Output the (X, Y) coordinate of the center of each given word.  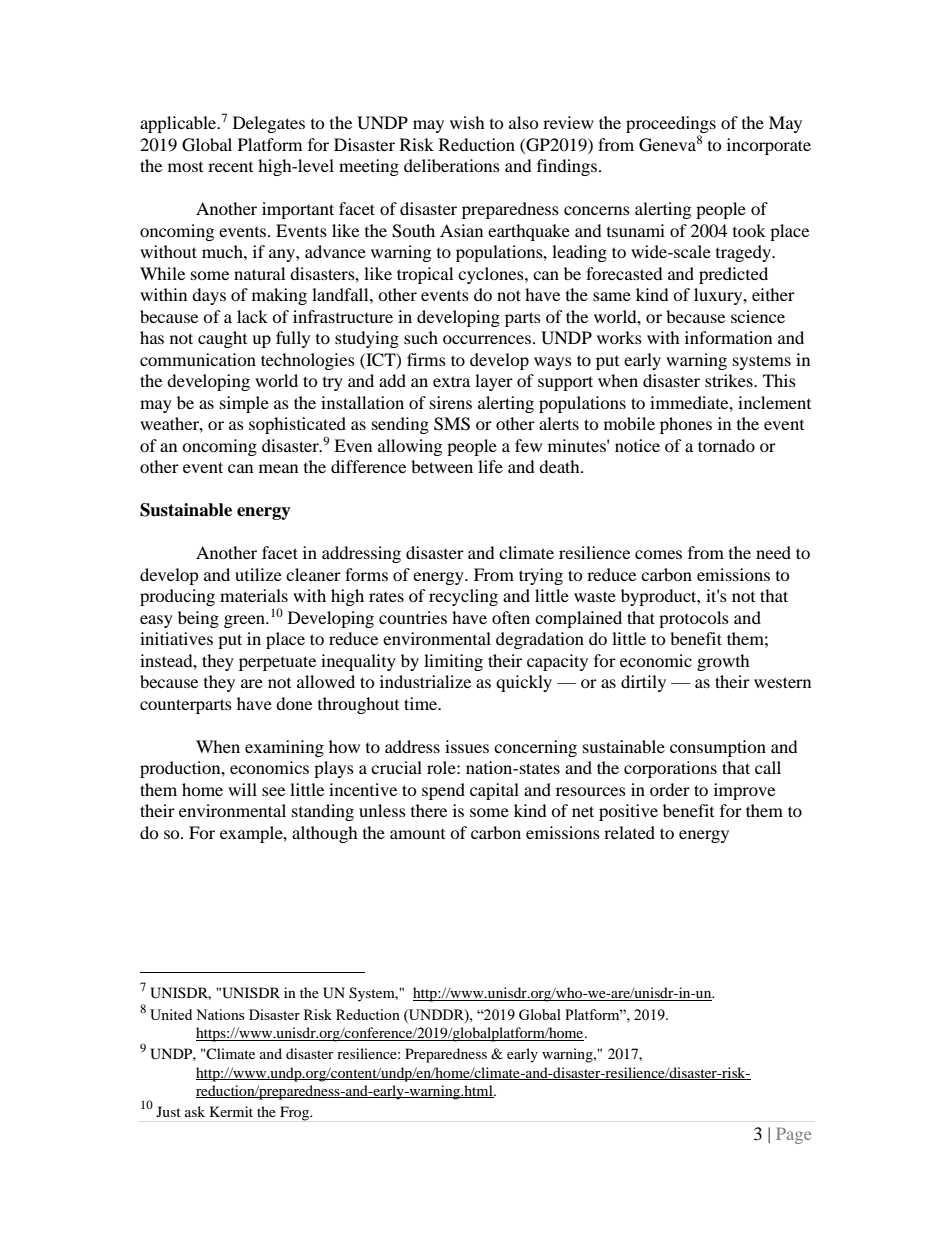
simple (244, 404)
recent (230, 167)
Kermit (231, 1111)
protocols (694, 619)
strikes (730, 380)
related (629, 832)
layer (494, 382)
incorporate (769, 146)
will (242, 789)
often (511, 617)
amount (417, 834)
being (198, 619)
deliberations (452, 165)
